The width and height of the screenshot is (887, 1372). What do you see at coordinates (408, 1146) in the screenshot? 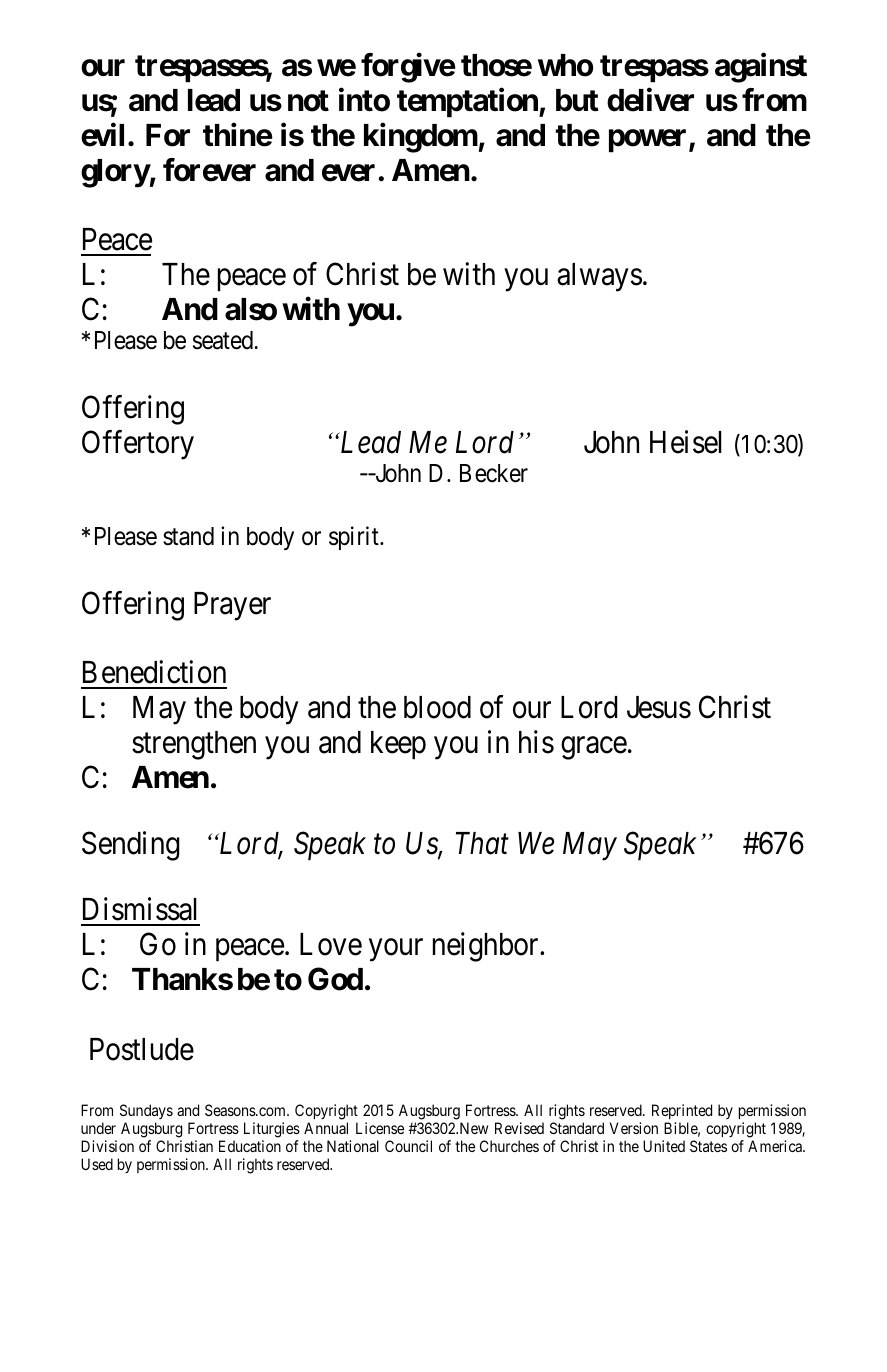
I see `Council` at bounding box center [408, 1146].
